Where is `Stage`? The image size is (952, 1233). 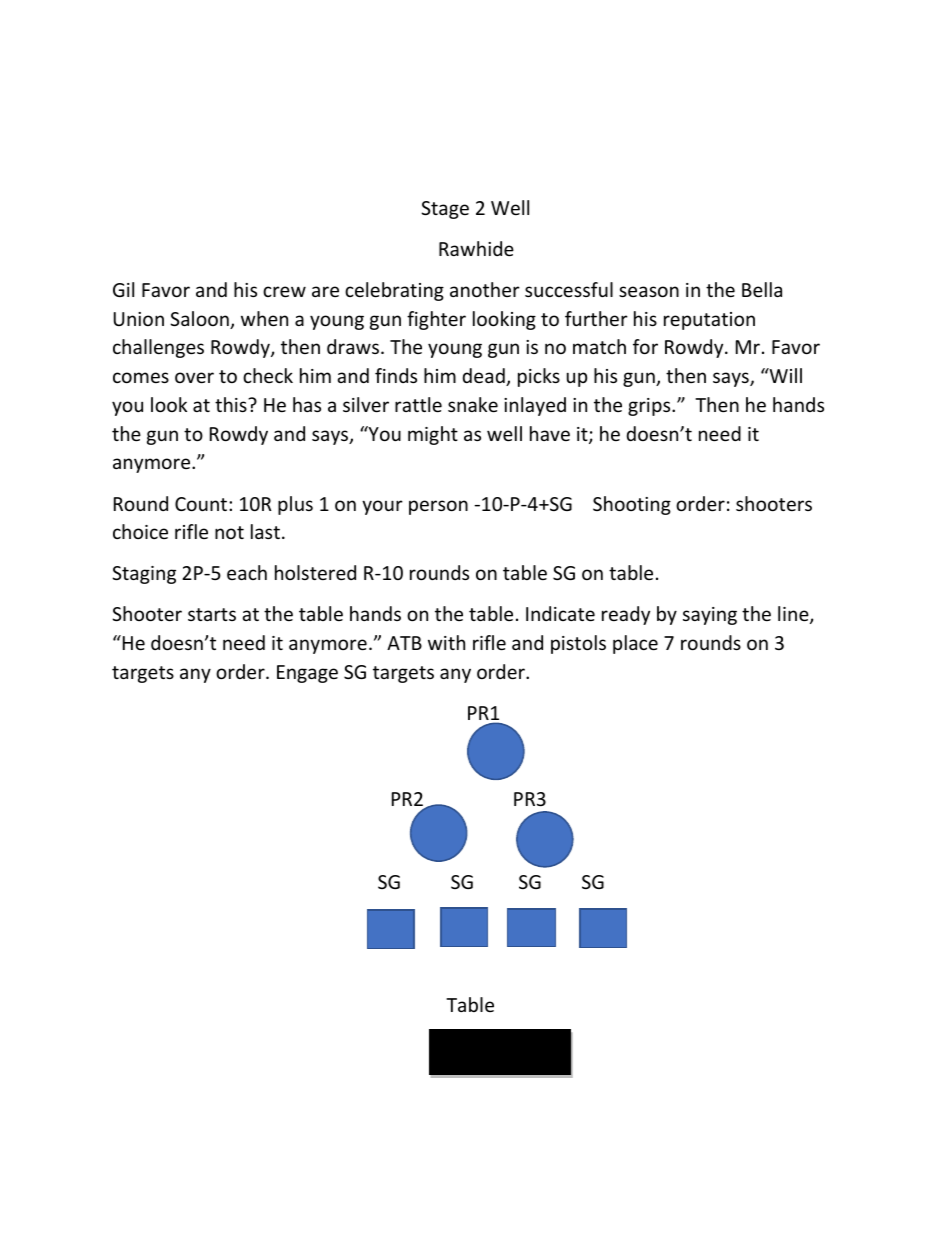
Stage is located at coordinates (445, 210).
